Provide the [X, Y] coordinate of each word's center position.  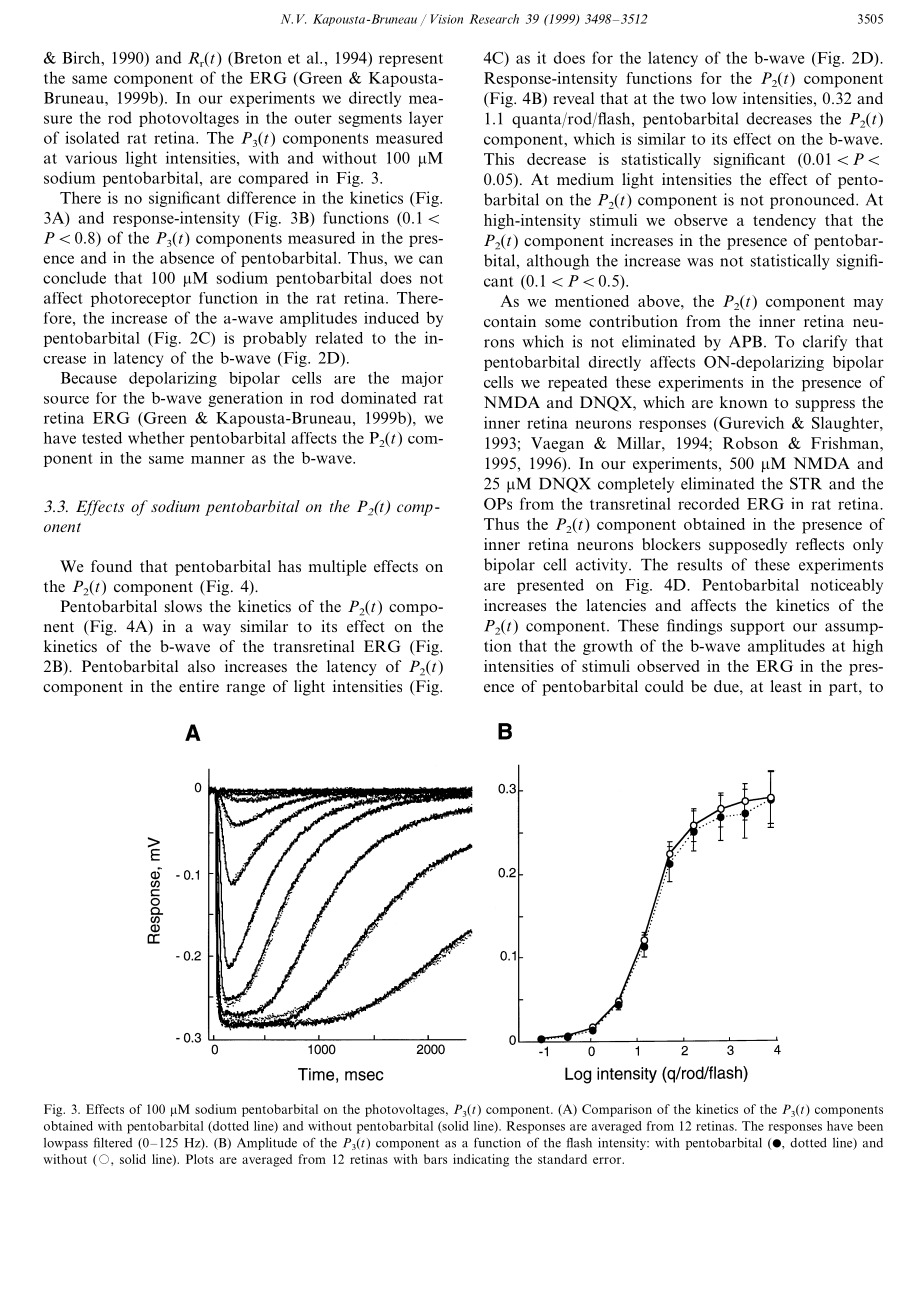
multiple [338, 568]
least [786, 686]
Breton [257, 58]
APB [745, 341]
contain [510, 321]
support [758, 628]
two [693, 99]
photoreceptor [141, 299]
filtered [112, 1142]
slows [183, 606]
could [664, 686]
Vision [447, 19]
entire [199, 686]
